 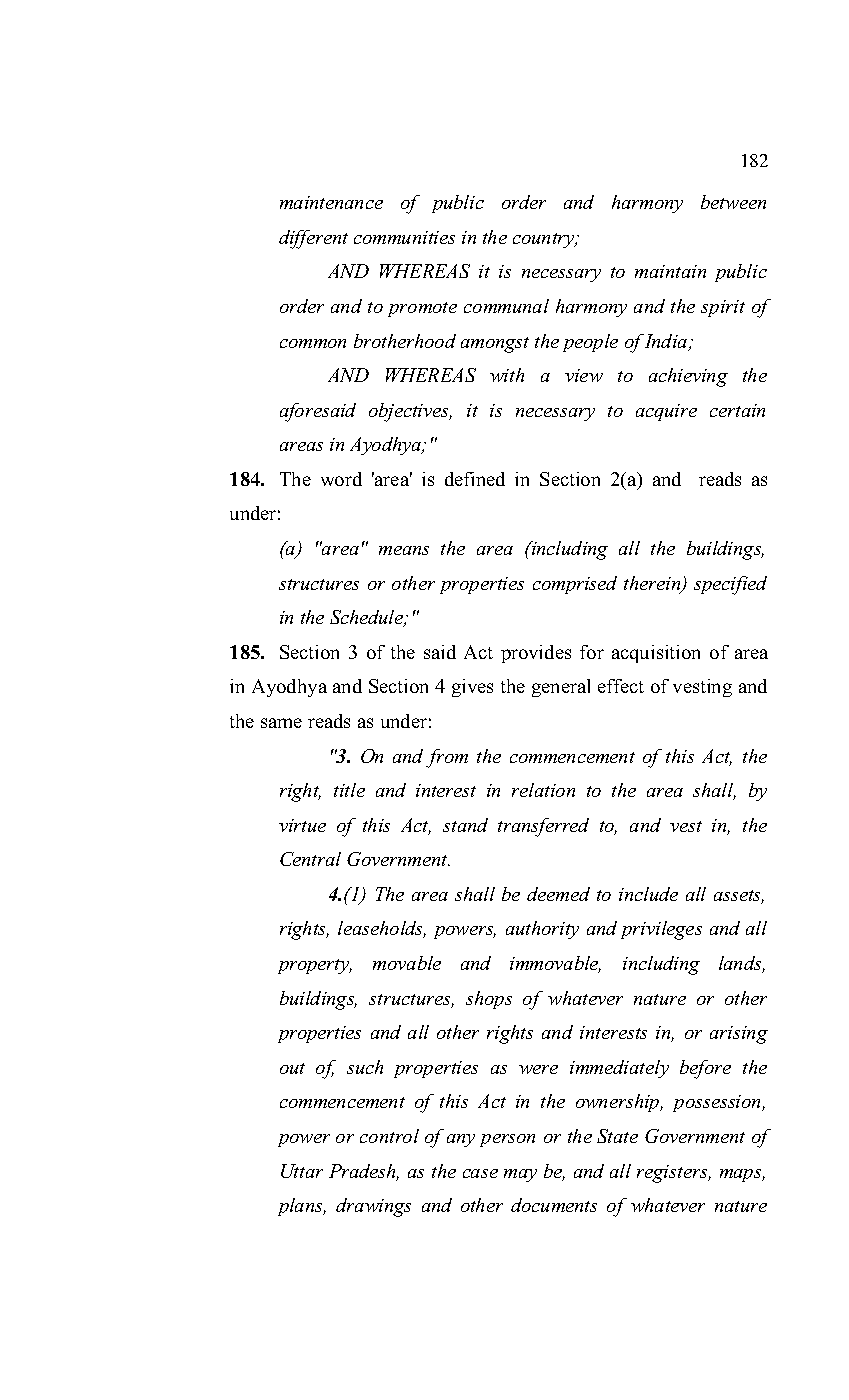 What do you see at coordinates (617, 1136) in the document?
I see `State` at bounding box center [617, 1136].
